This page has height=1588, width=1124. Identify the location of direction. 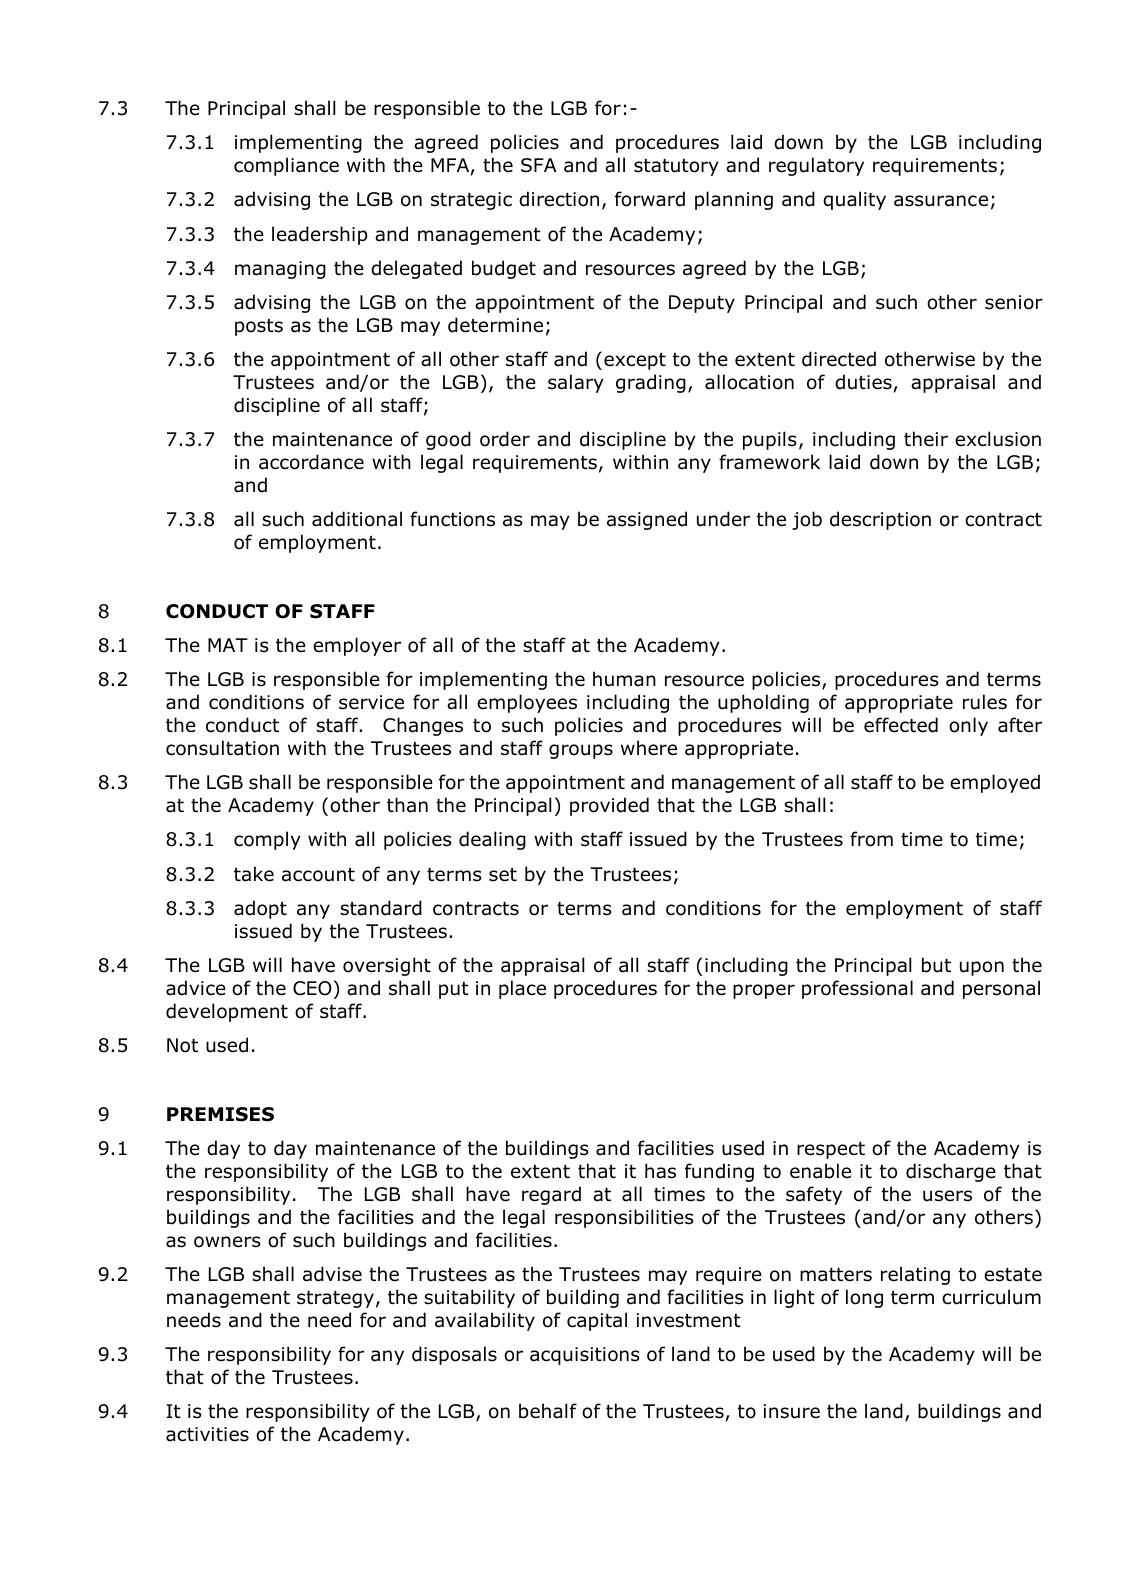
(559, 199).
